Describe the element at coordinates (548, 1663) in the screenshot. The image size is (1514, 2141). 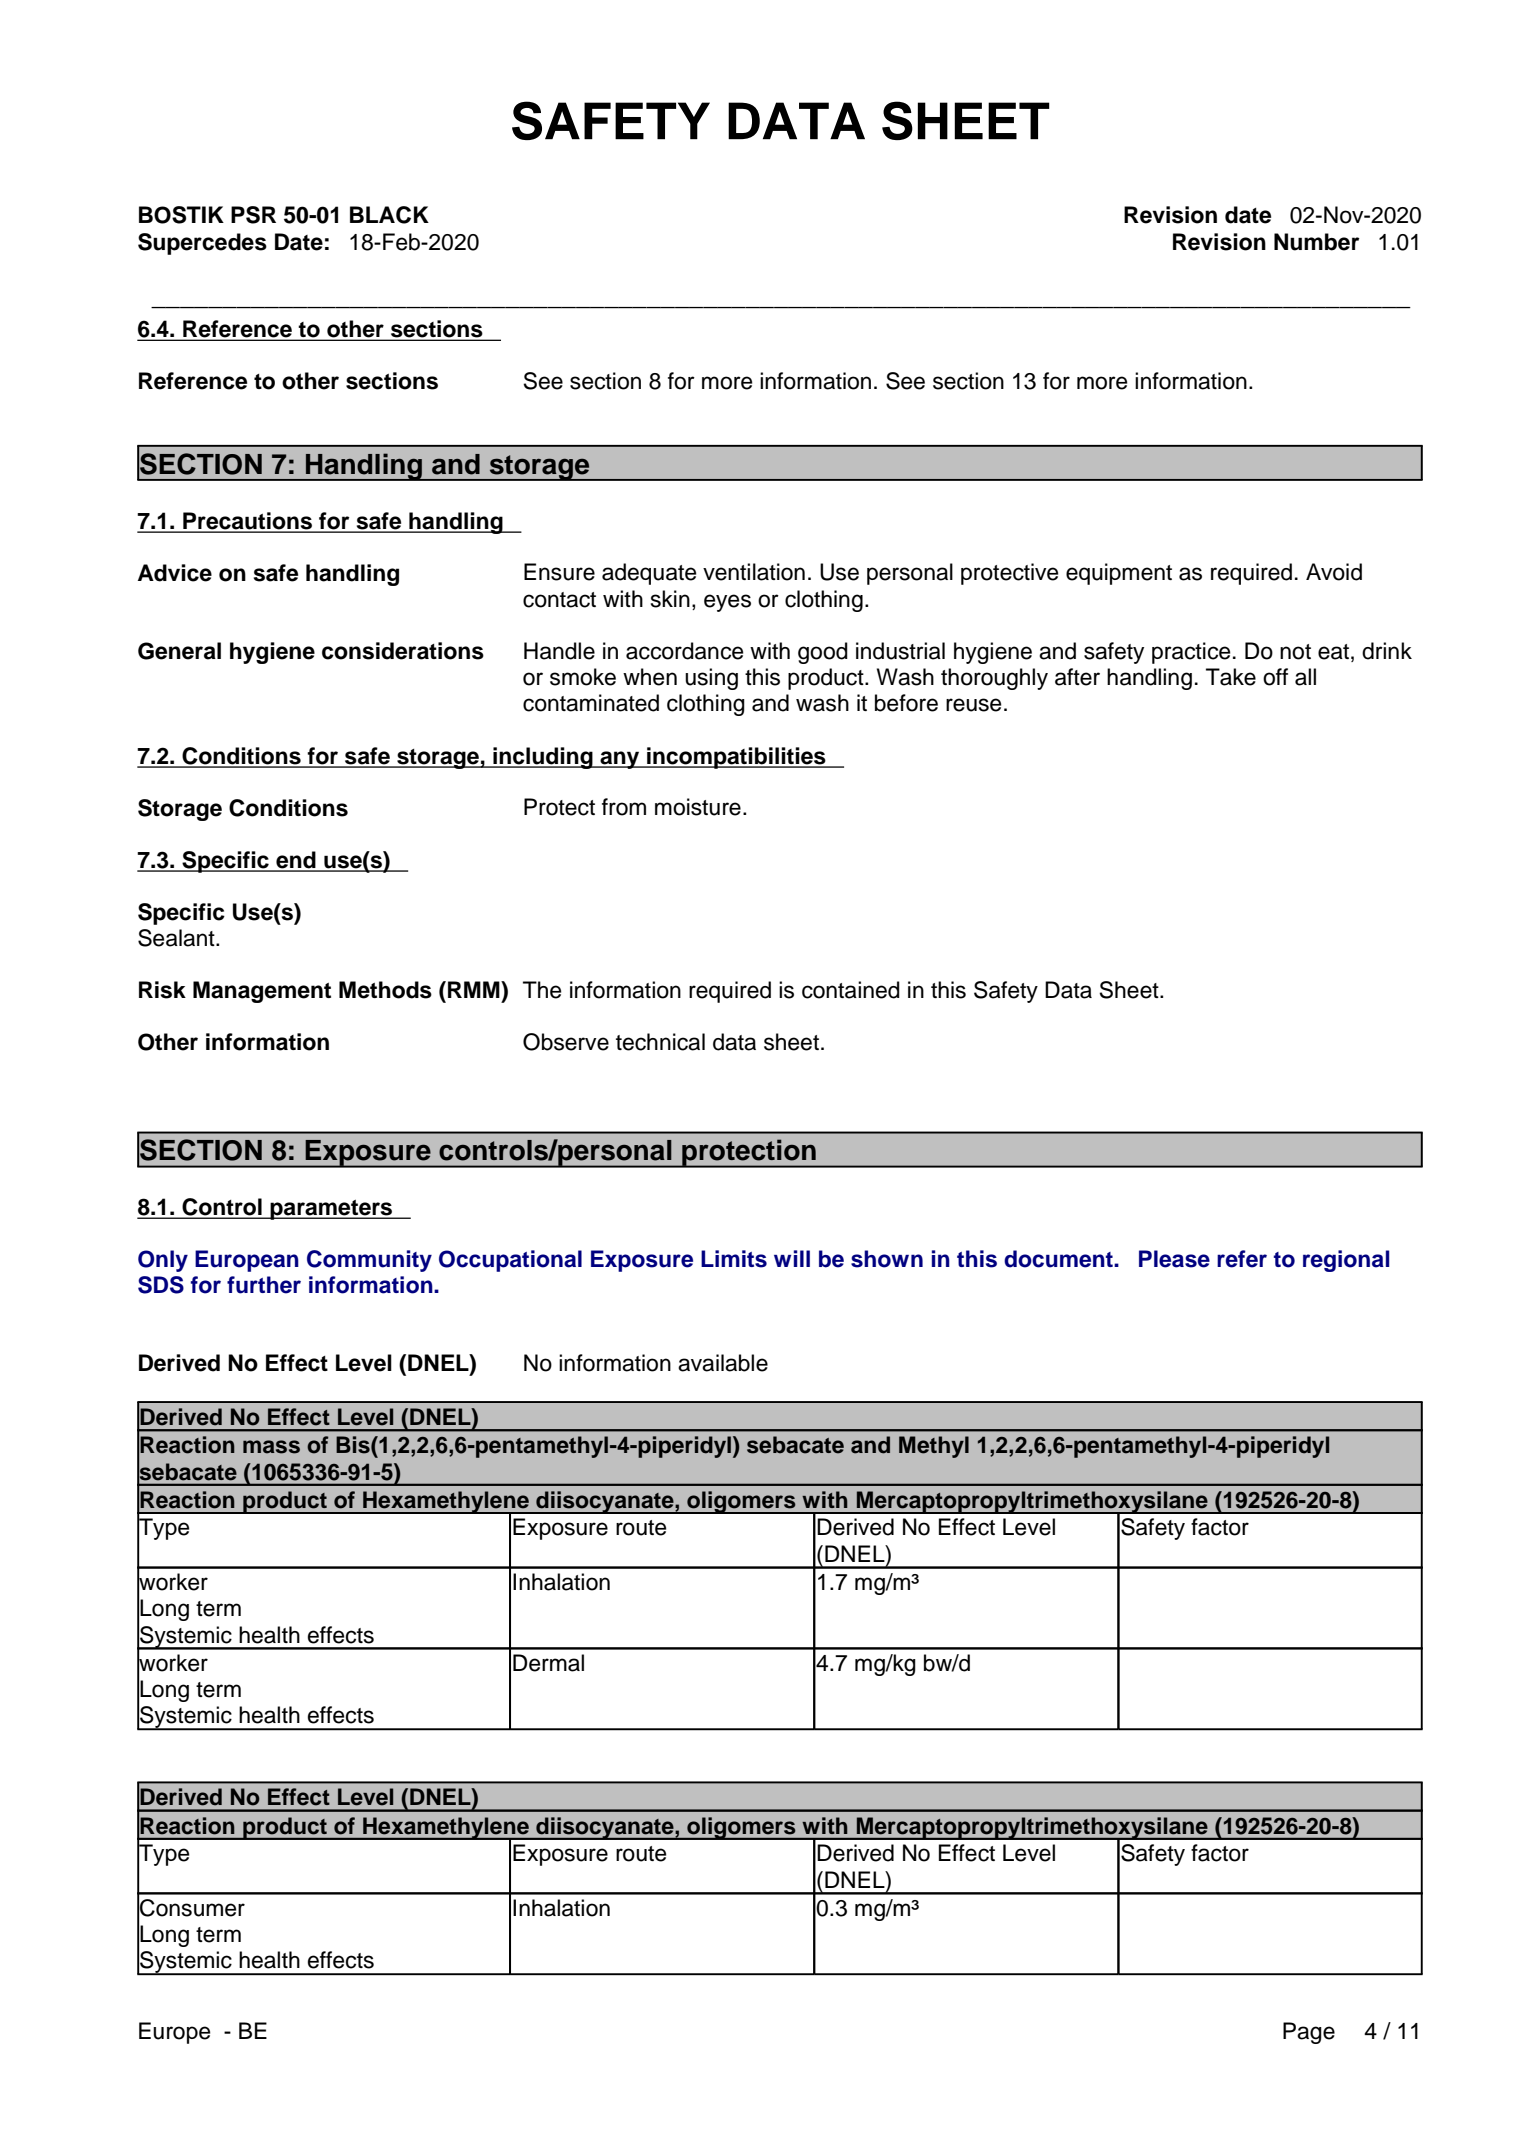
I see `Dermal` at that location.
